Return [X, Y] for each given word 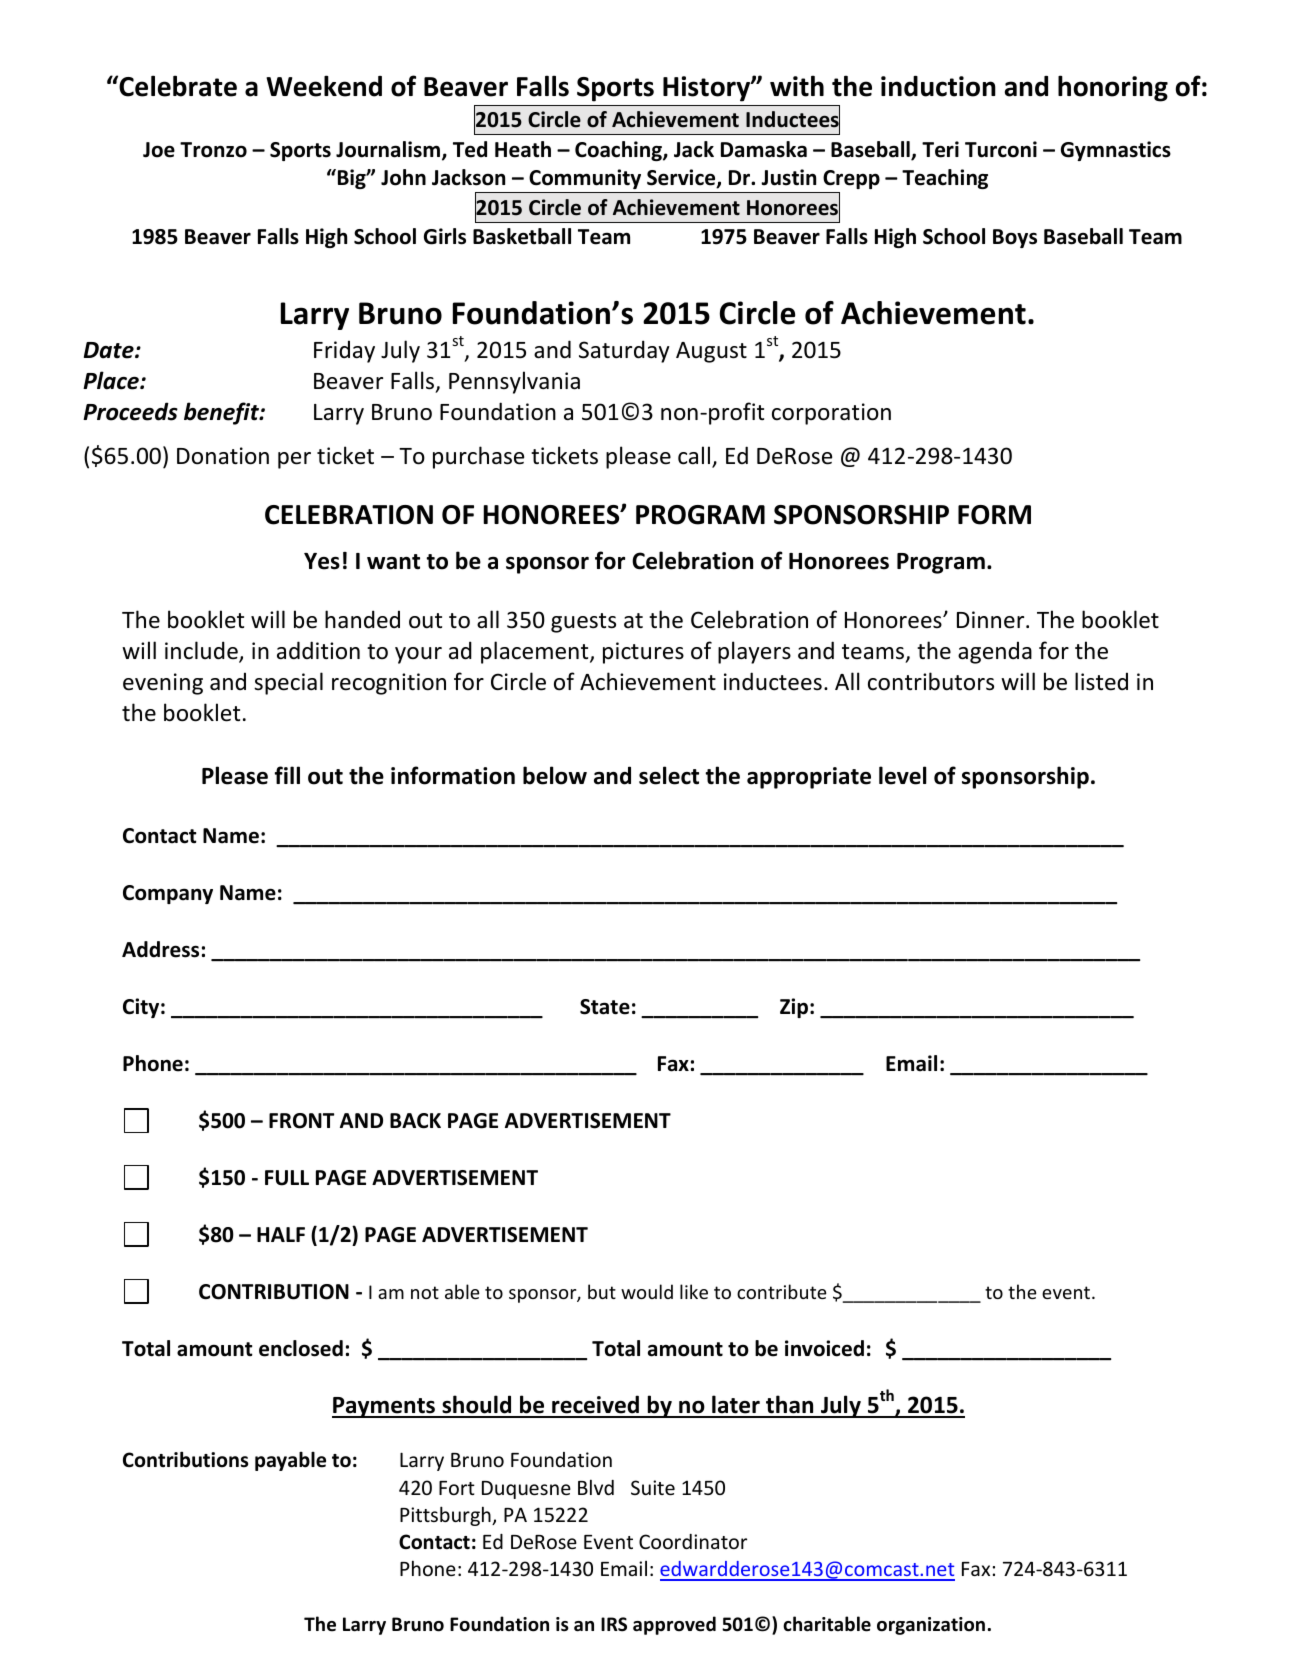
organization [932, 1626]
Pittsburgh [446, 1516]
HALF [281, 1234]
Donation [223, 456]
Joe [159, 150]
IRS [614, 1624]
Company [168, 894]
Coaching [619, 151]
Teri [940, 149]
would [647, 1291]
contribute [782, 1291]
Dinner [992, 620]
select [669, 775]
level [902, 775]
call [694, 455]
